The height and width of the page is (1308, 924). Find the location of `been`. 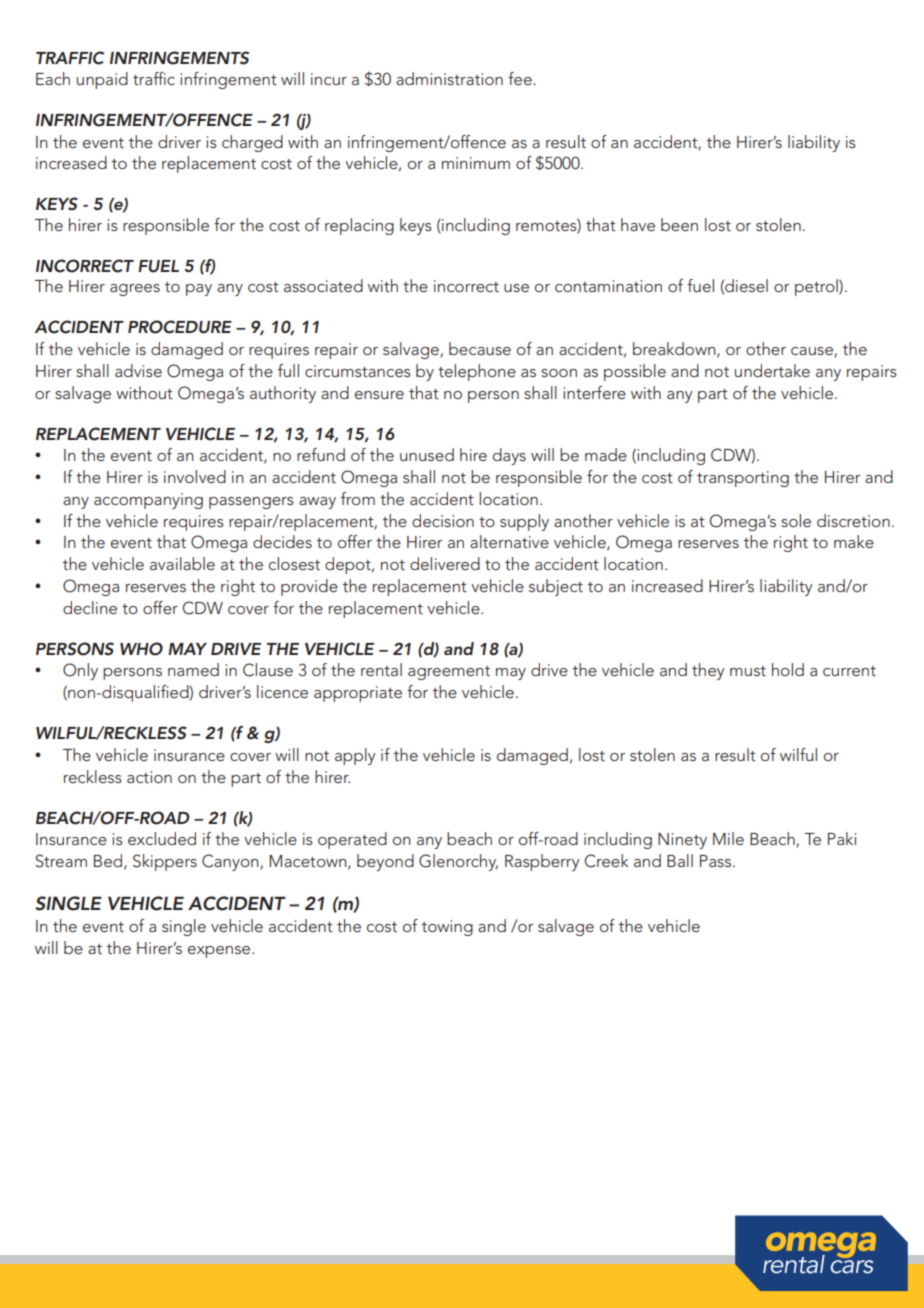

been is located at coordinates (679, 224).
